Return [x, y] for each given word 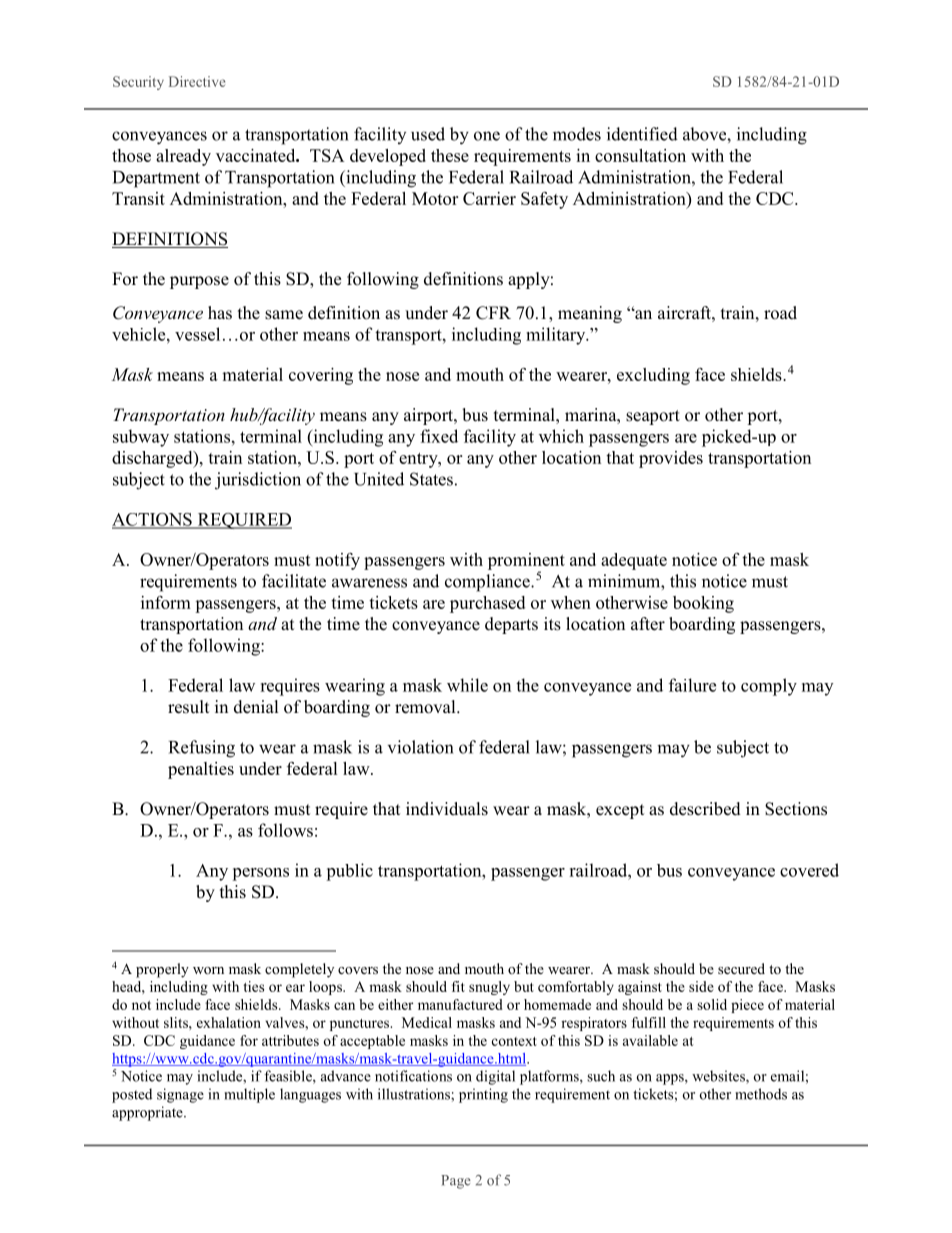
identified [642, 134]
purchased [487, 604]
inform [166, 602]
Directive [197, 81]
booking [703, 604]
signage [180, 1095]
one [487, 136]
